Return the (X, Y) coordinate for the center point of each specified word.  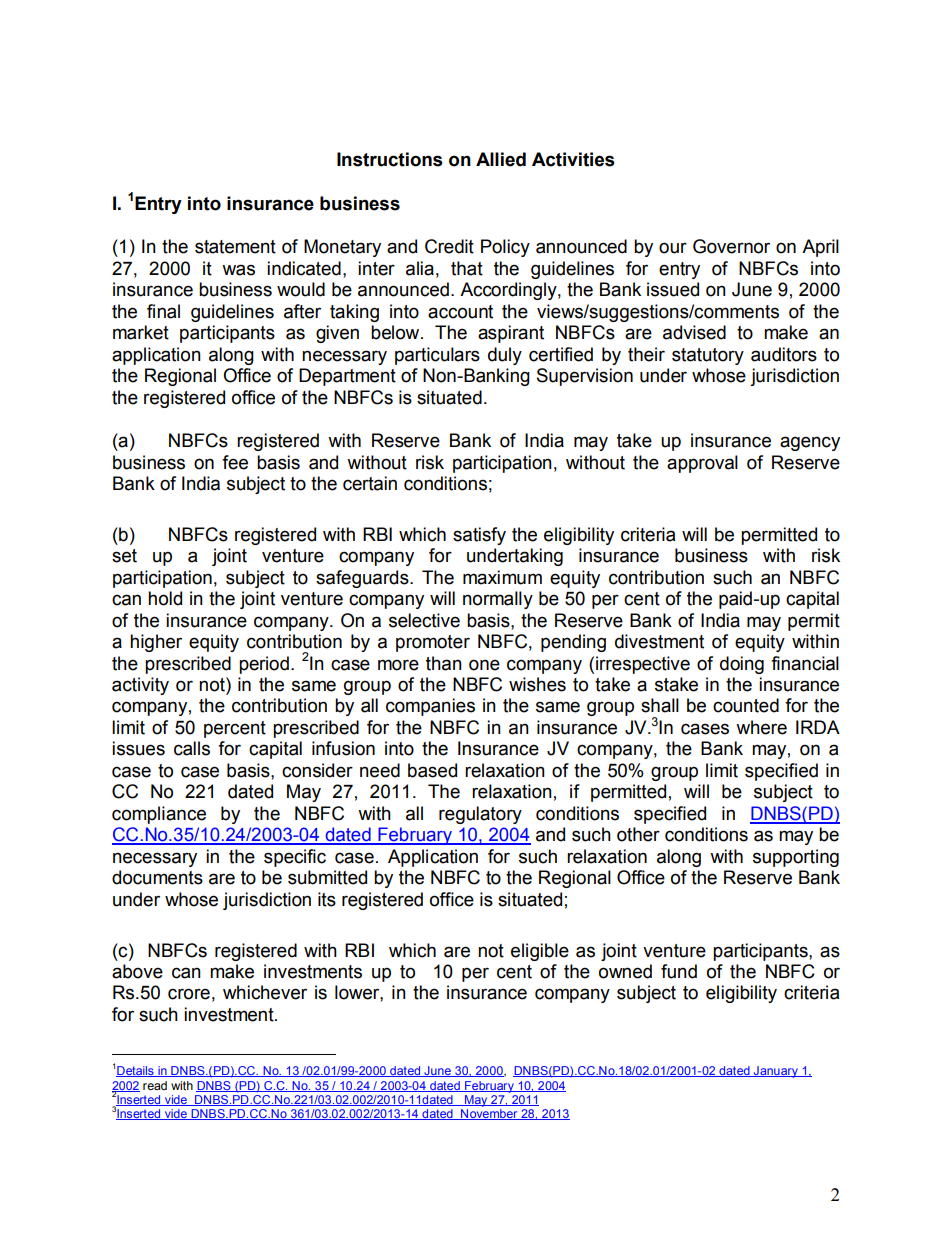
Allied (501, 159)
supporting (796, 858)
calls (192, 748)
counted (746, 705)
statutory (708, 356)
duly (505, 356)
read (155, 1085)
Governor (731, 246)
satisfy (479, 536)
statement (235, 247)
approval (702, 464)
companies (430, 707)
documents (157, 877)
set (124, 556)
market (141, 332)
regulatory (480, 815)
